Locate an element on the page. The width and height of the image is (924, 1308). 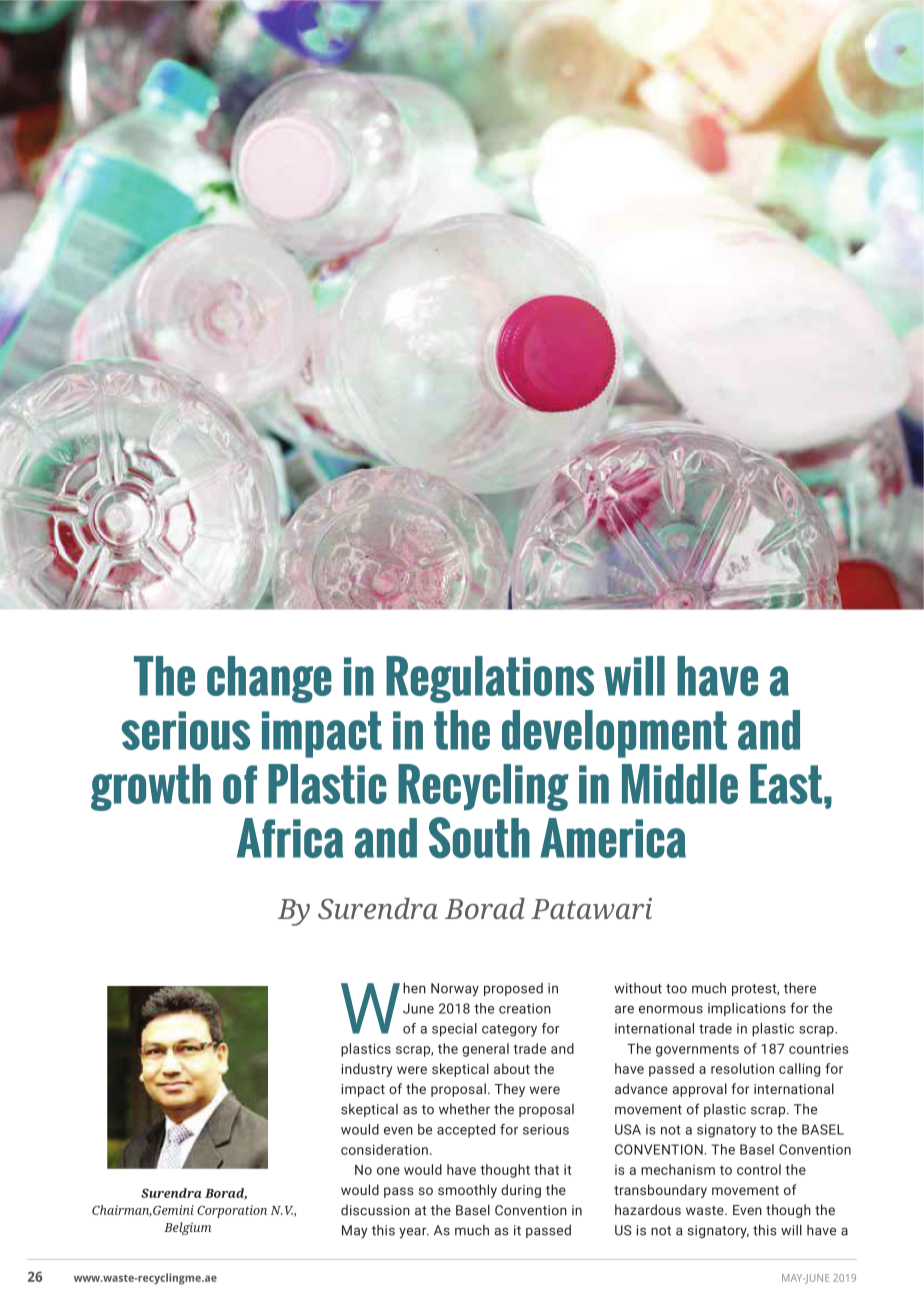
there is located at coordinates (800, 988).
